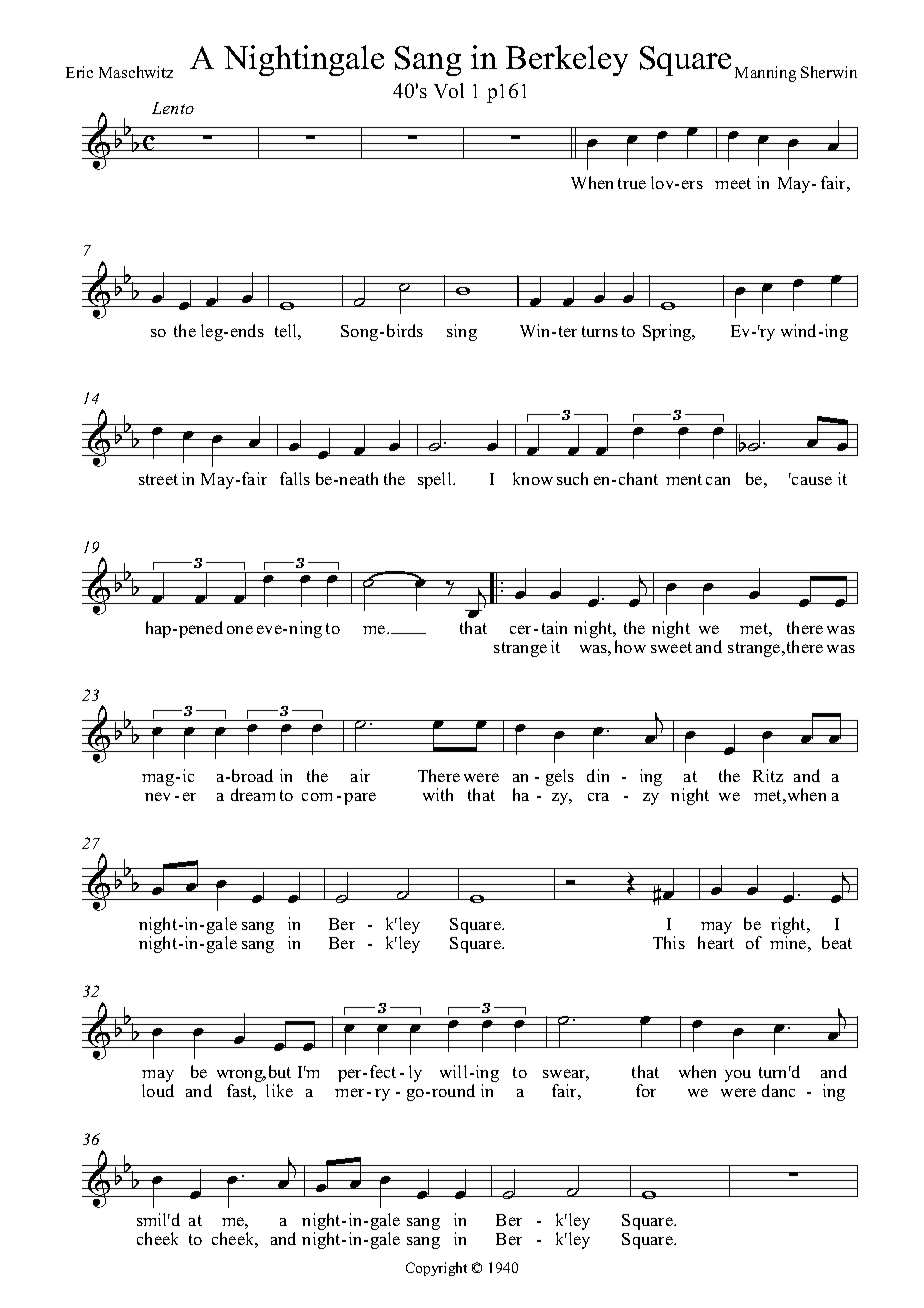 This screenshot has width=924, height=1308. What do you see at coordinates (733, 183) in the screenshot?
I see `meet` at bounding box center [733, 183].
